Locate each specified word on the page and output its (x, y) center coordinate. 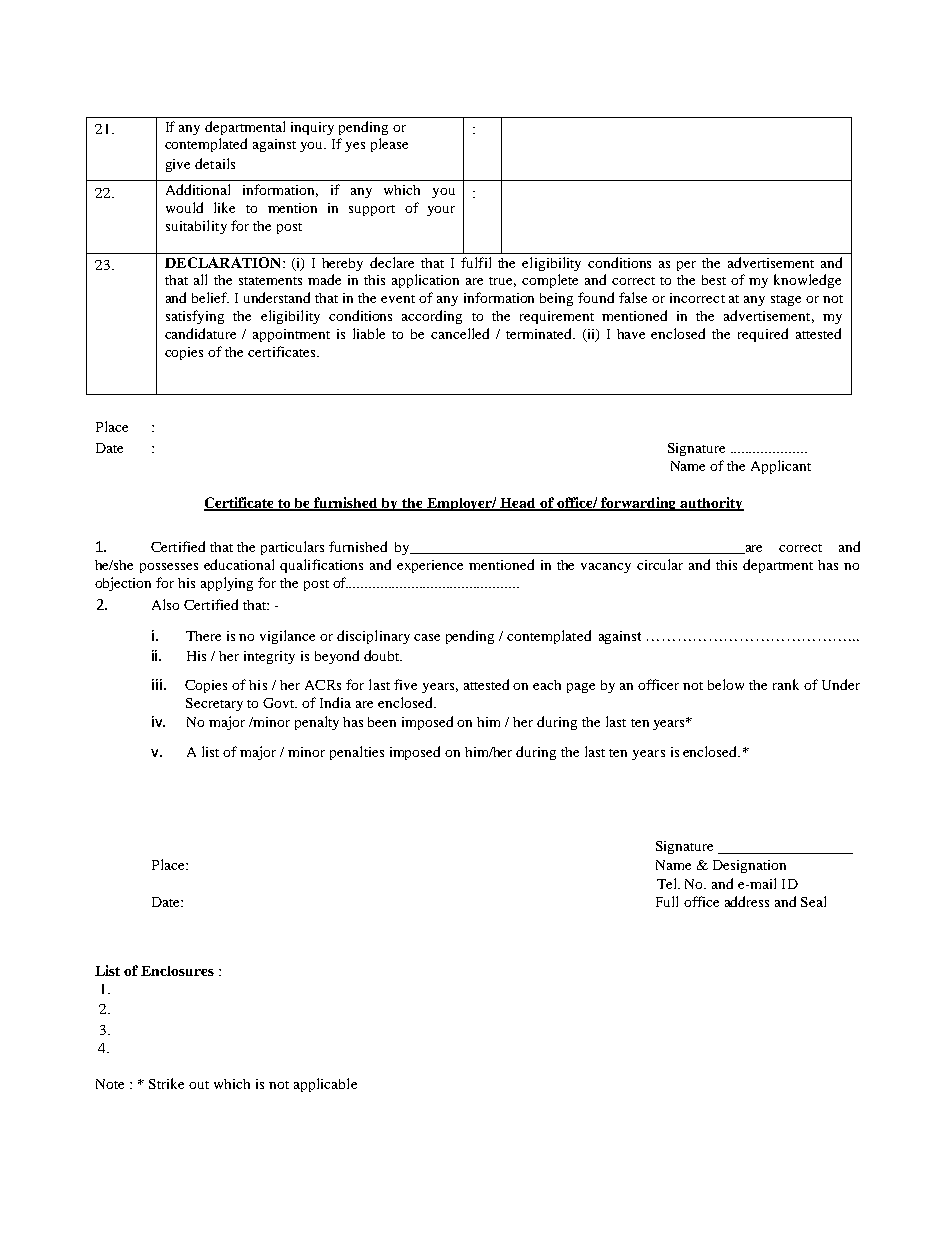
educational (239, 564)
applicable (325, 1085)
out (199, 1085)
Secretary (214, 704)
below (726, 684)
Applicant (781, 467)
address (747, 901)
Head (519, 504)
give (178, 165)
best (714, 280)
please (389, 145)
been (382, 722)
